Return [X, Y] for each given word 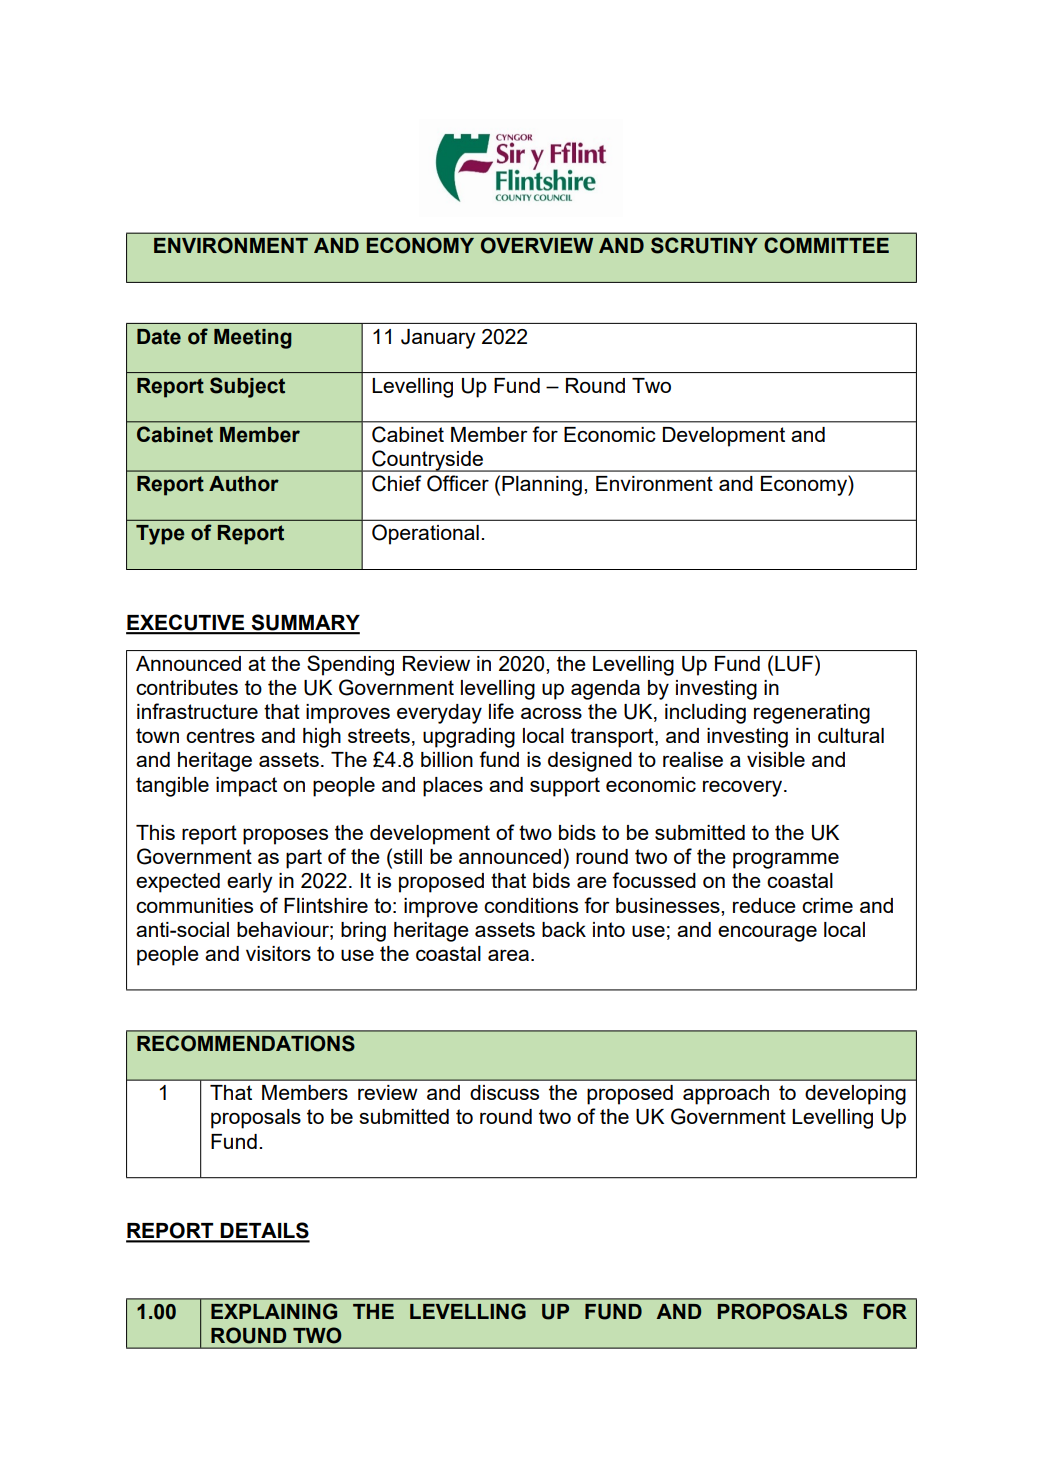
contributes [187, 687]
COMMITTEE [826, 245]
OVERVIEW [537, 245]
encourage [767, 933]
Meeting [253, 339]
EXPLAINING [274, 1311]
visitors [278, 953]
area [508, 955]
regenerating [812, 714]
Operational [425, 534]
